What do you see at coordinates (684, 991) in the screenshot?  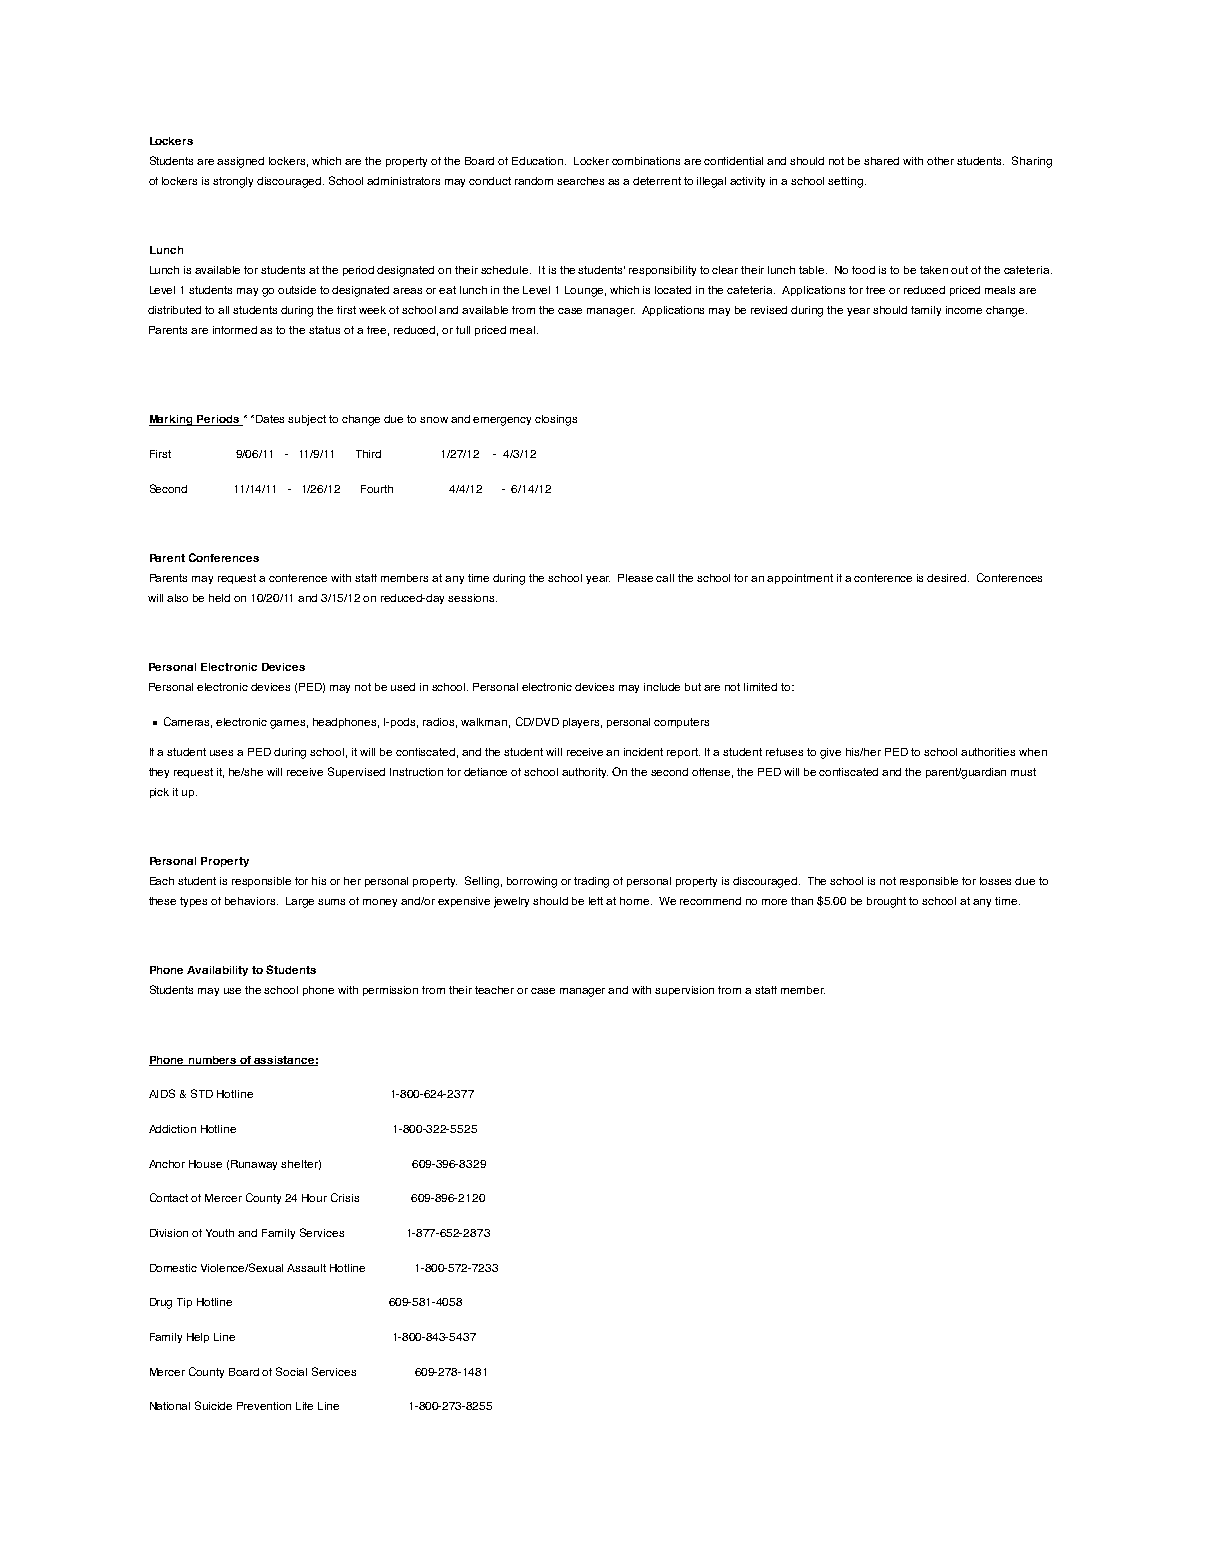 I see `supervision` at bounding box center [684, 991].
